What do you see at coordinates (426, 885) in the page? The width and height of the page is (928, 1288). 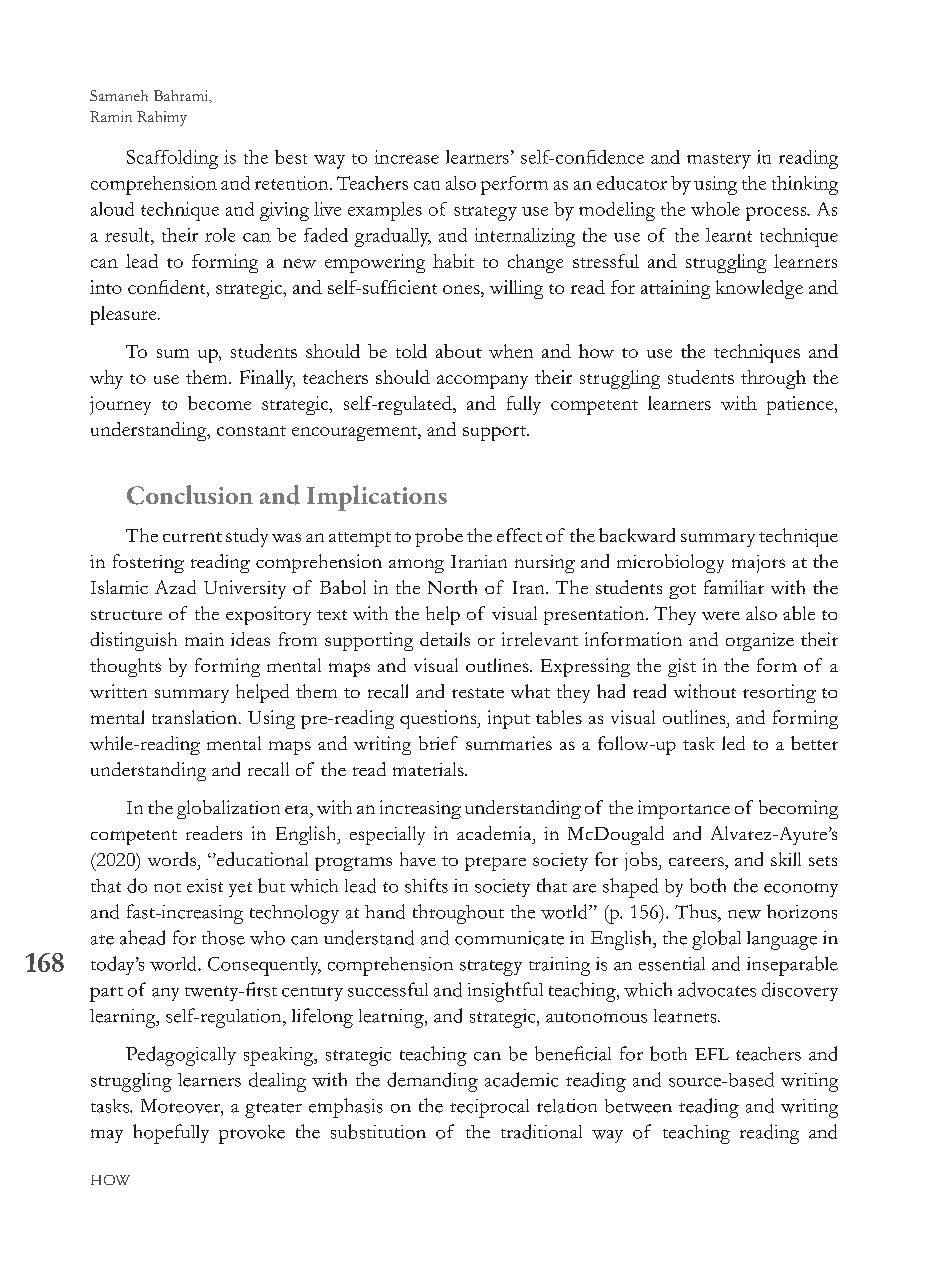 I see `shifts` at bounding box center [426, 885].
